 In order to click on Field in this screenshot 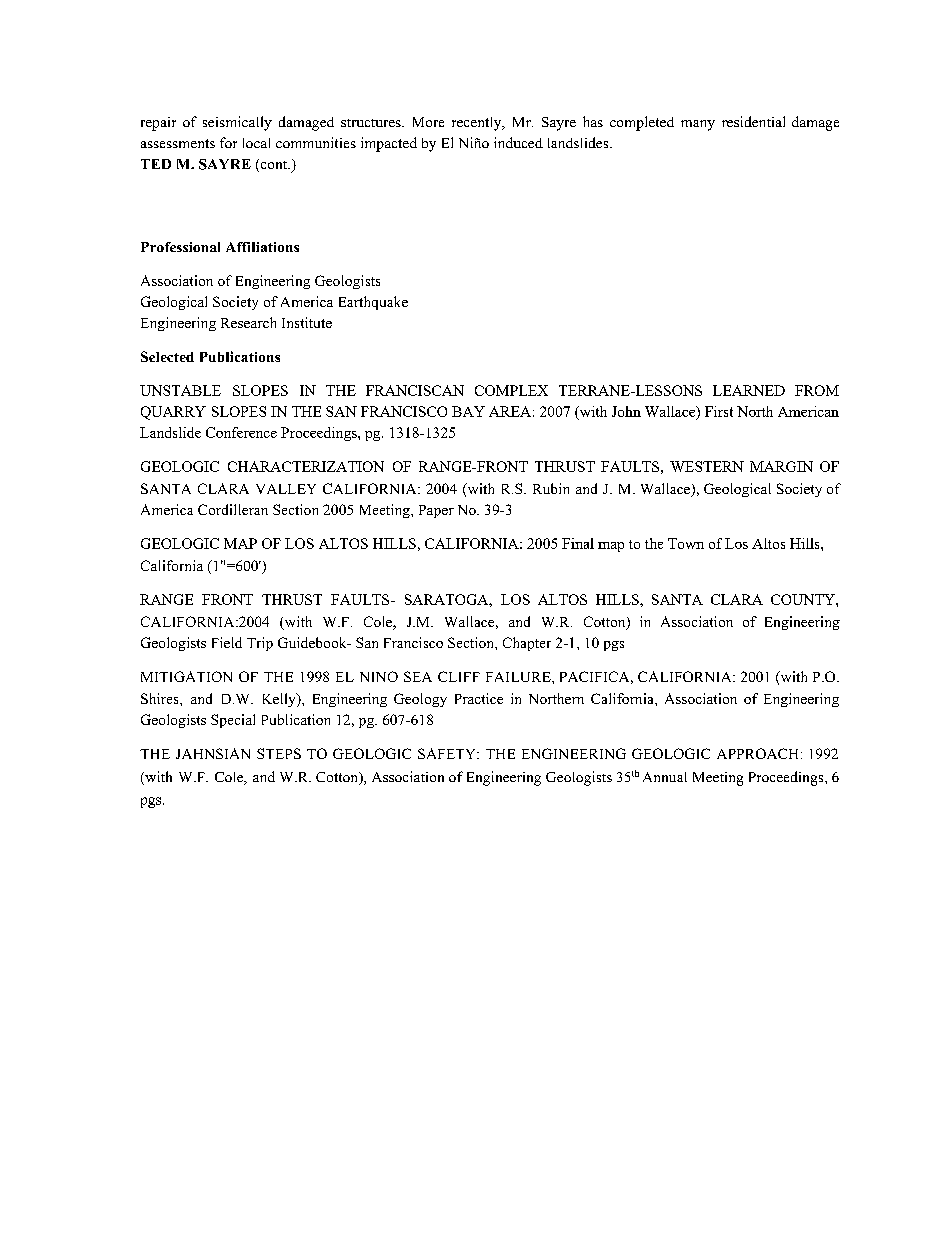, I will do `click(227, 642)`.
